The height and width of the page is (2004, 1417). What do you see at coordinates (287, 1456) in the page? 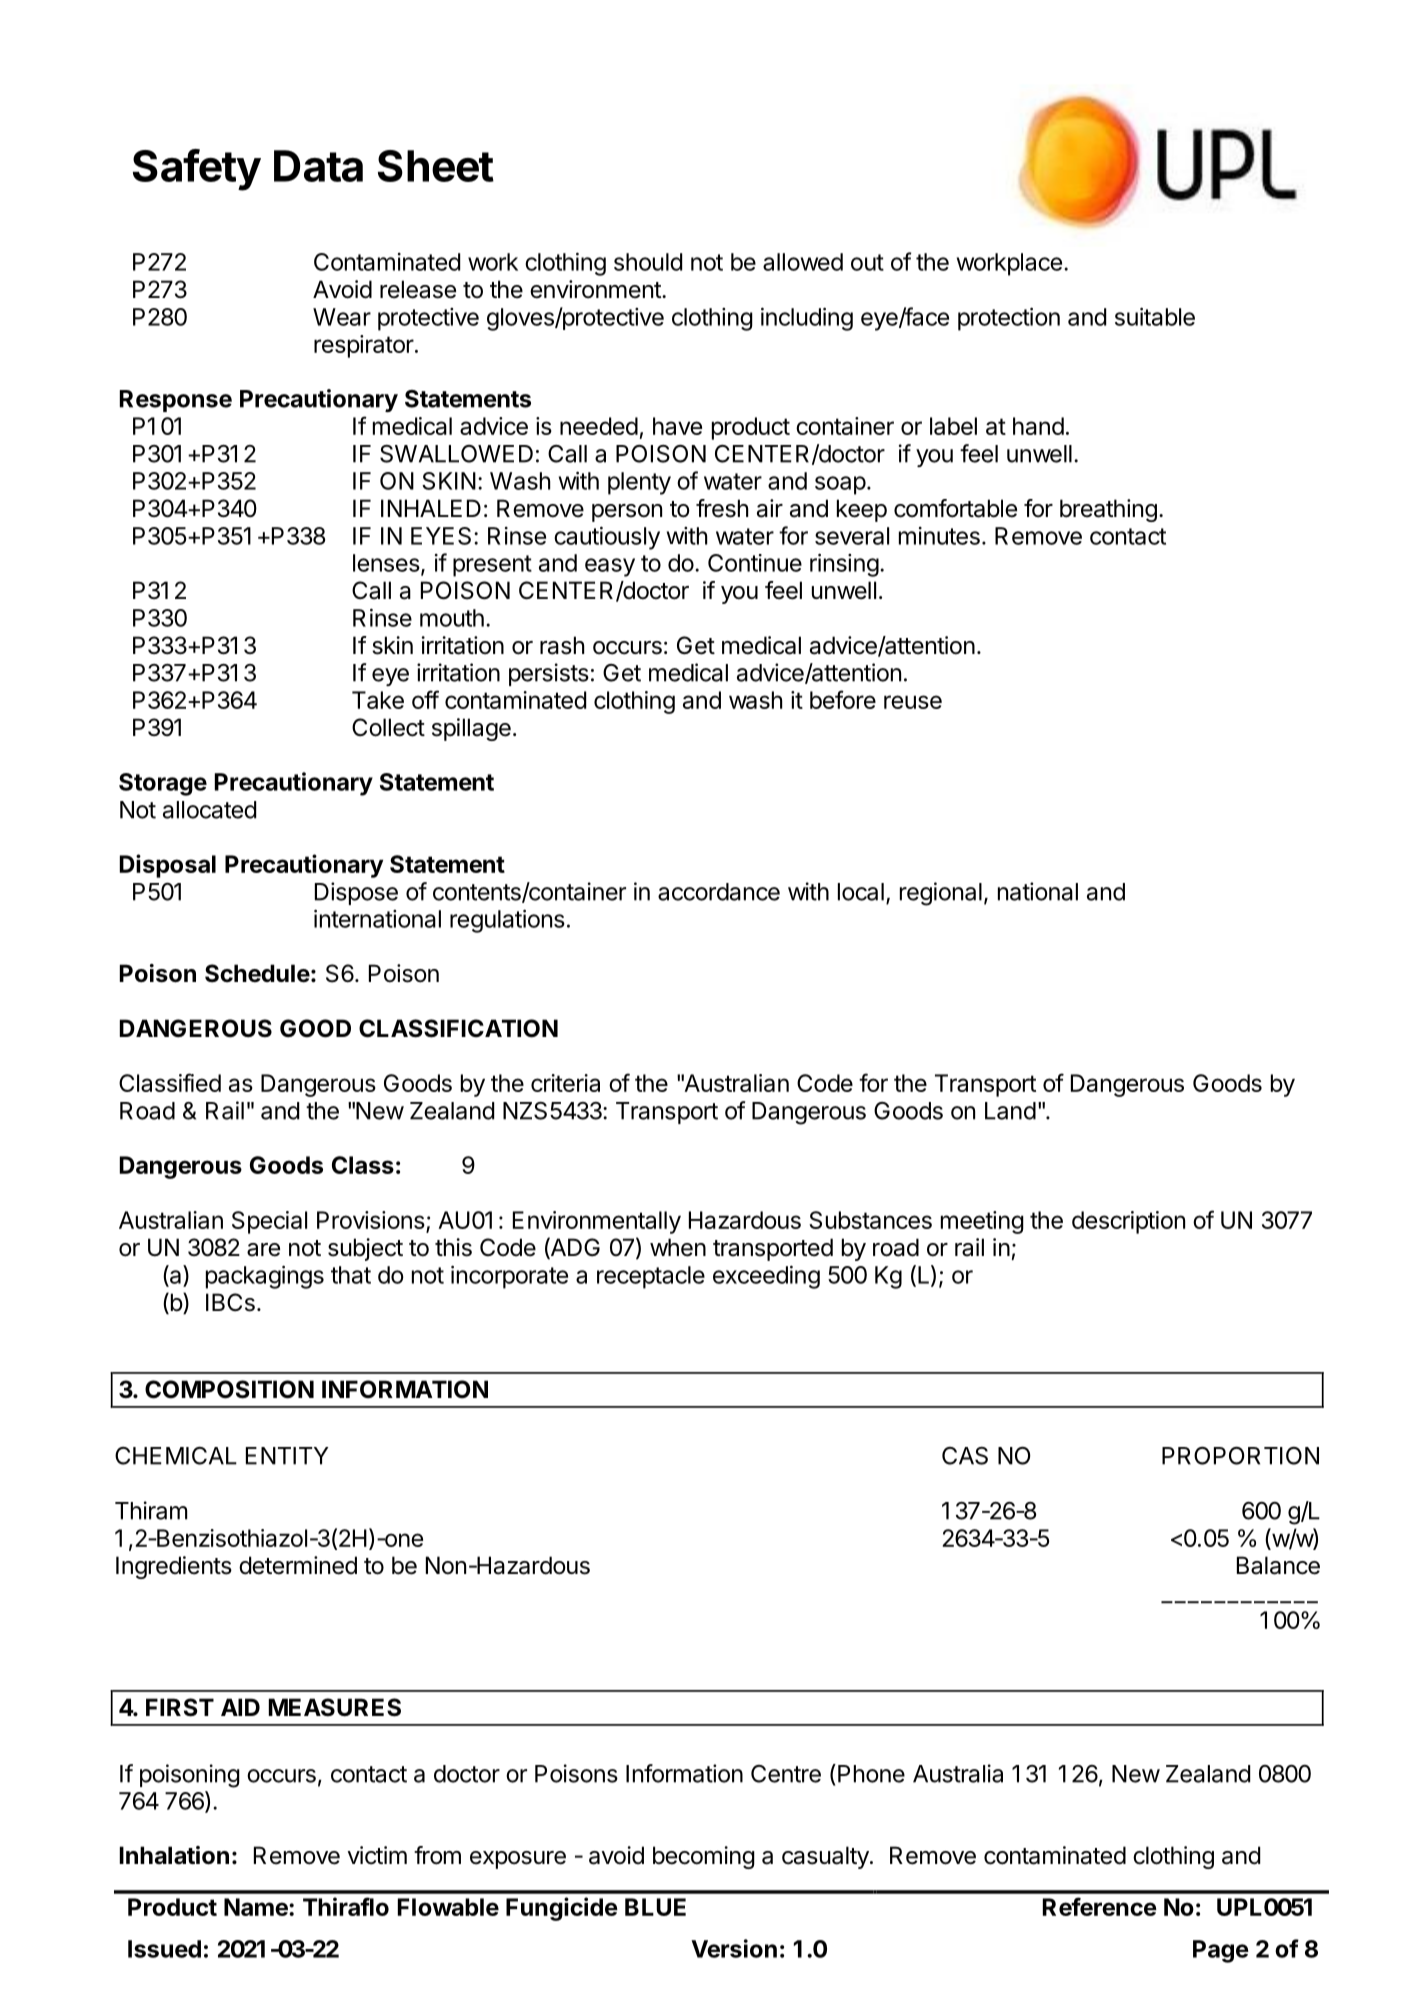
I see `ENTITY` at bounding box center [287, 1456].
